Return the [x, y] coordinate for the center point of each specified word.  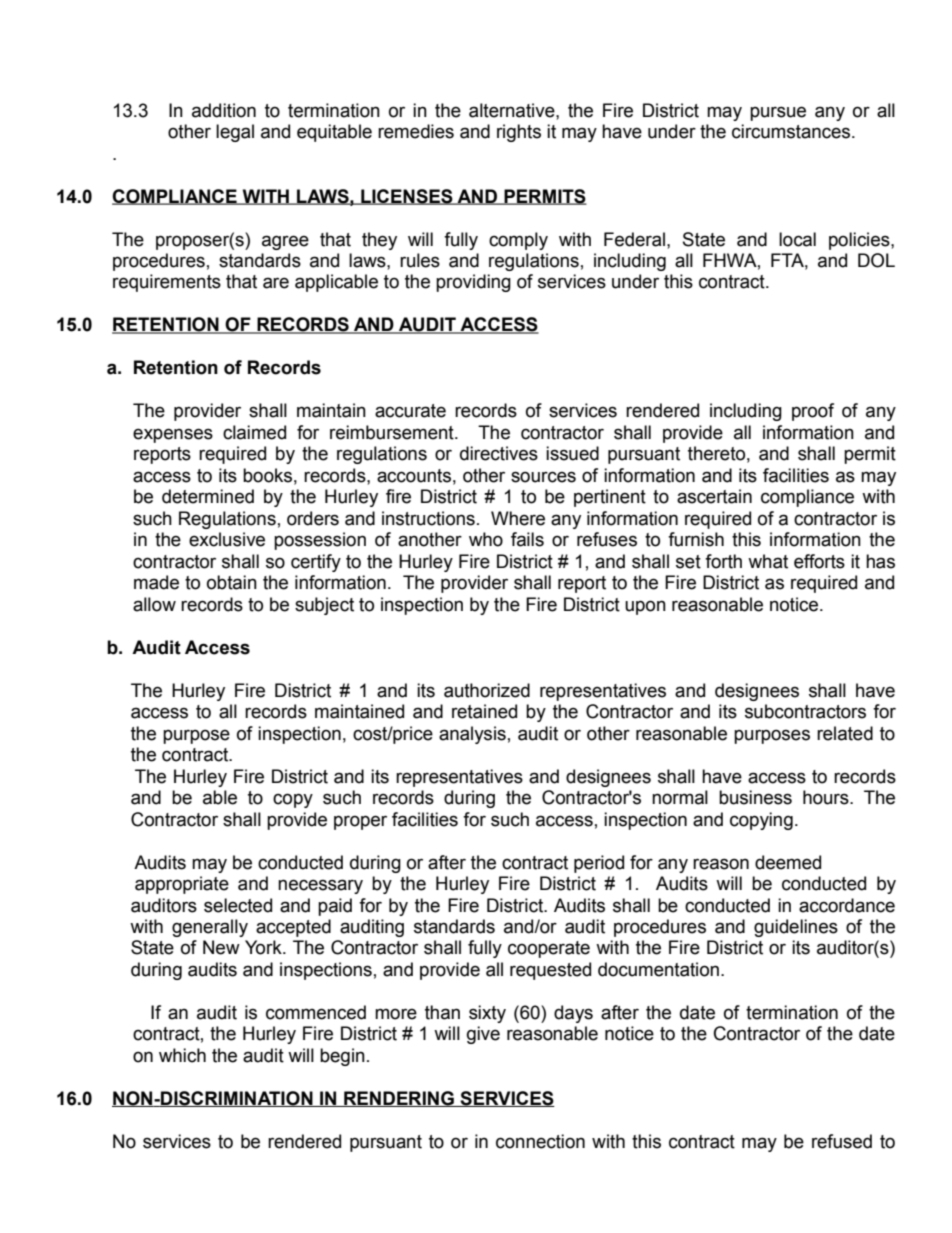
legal [235, 133]
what [768, 561]
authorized [487, 690]
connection [540, 1141]
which [182, 1055]
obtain [232, 582]
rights [519, 133]
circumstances [792, 131]
